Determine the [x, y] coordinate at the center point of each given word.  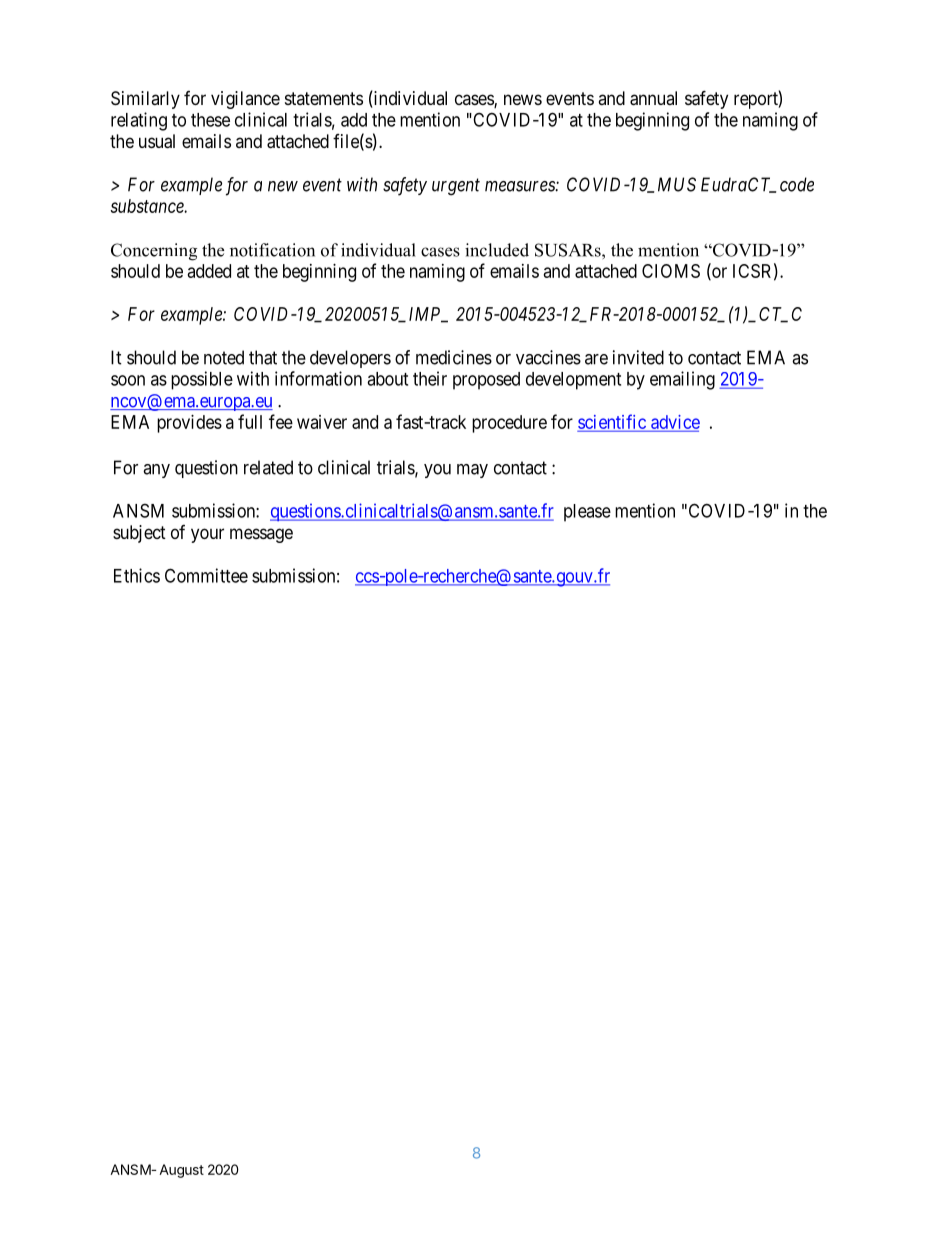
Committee [206, 575]
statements [324, 98]
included [497, 250]
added [209, 271]
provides [189, 424]
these [210, 120]
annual [653, 98]
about [387, 379]
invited [638, 357]
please [587, 513]
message [261, 535]
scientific [613, 422]
